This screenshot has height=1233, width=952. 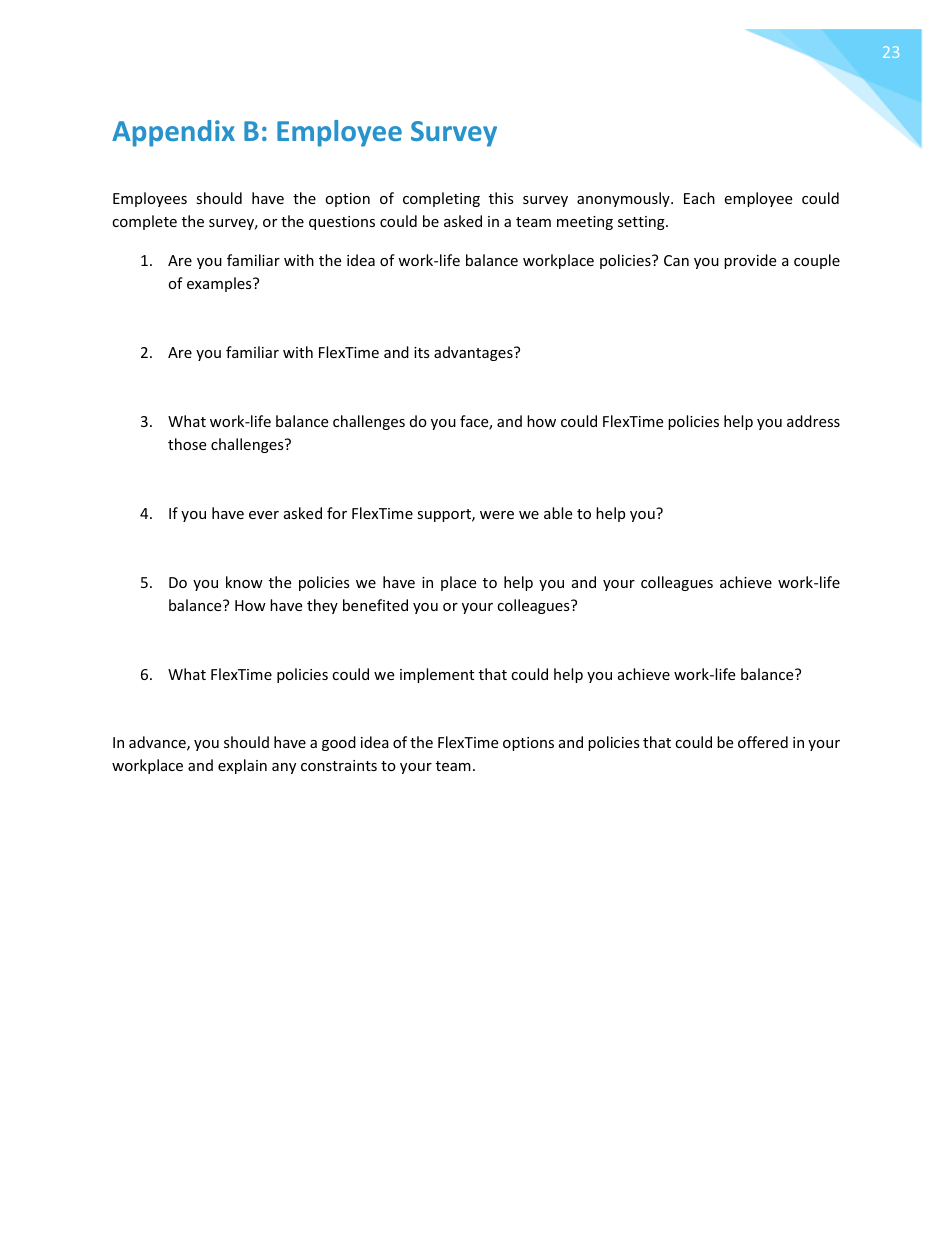 I want to click on offered, so click(x=763, y=742).
